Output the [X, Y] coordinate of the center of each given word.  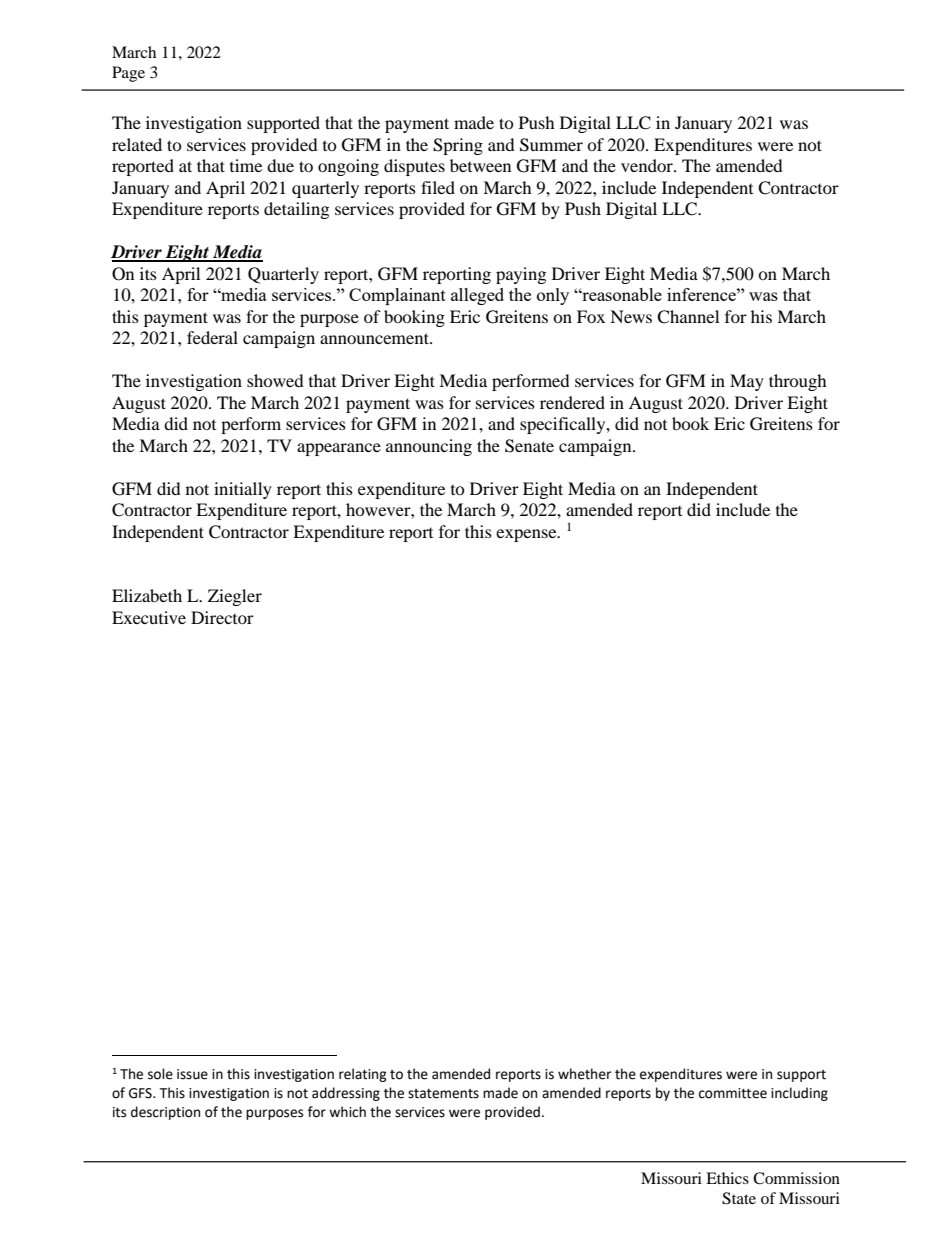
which [347, 1112]
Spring [458, 146]
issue [192, 1074]
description [165, 1113]
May [747, 382]
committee [733, 1093]
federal [212, 337]
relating [363, 1075]
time [246, 165]
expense [527, 535]
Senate [529, 446]
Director [222, 617]
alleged [477, 296]
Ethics [727, 1178]
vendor [648, 165]
